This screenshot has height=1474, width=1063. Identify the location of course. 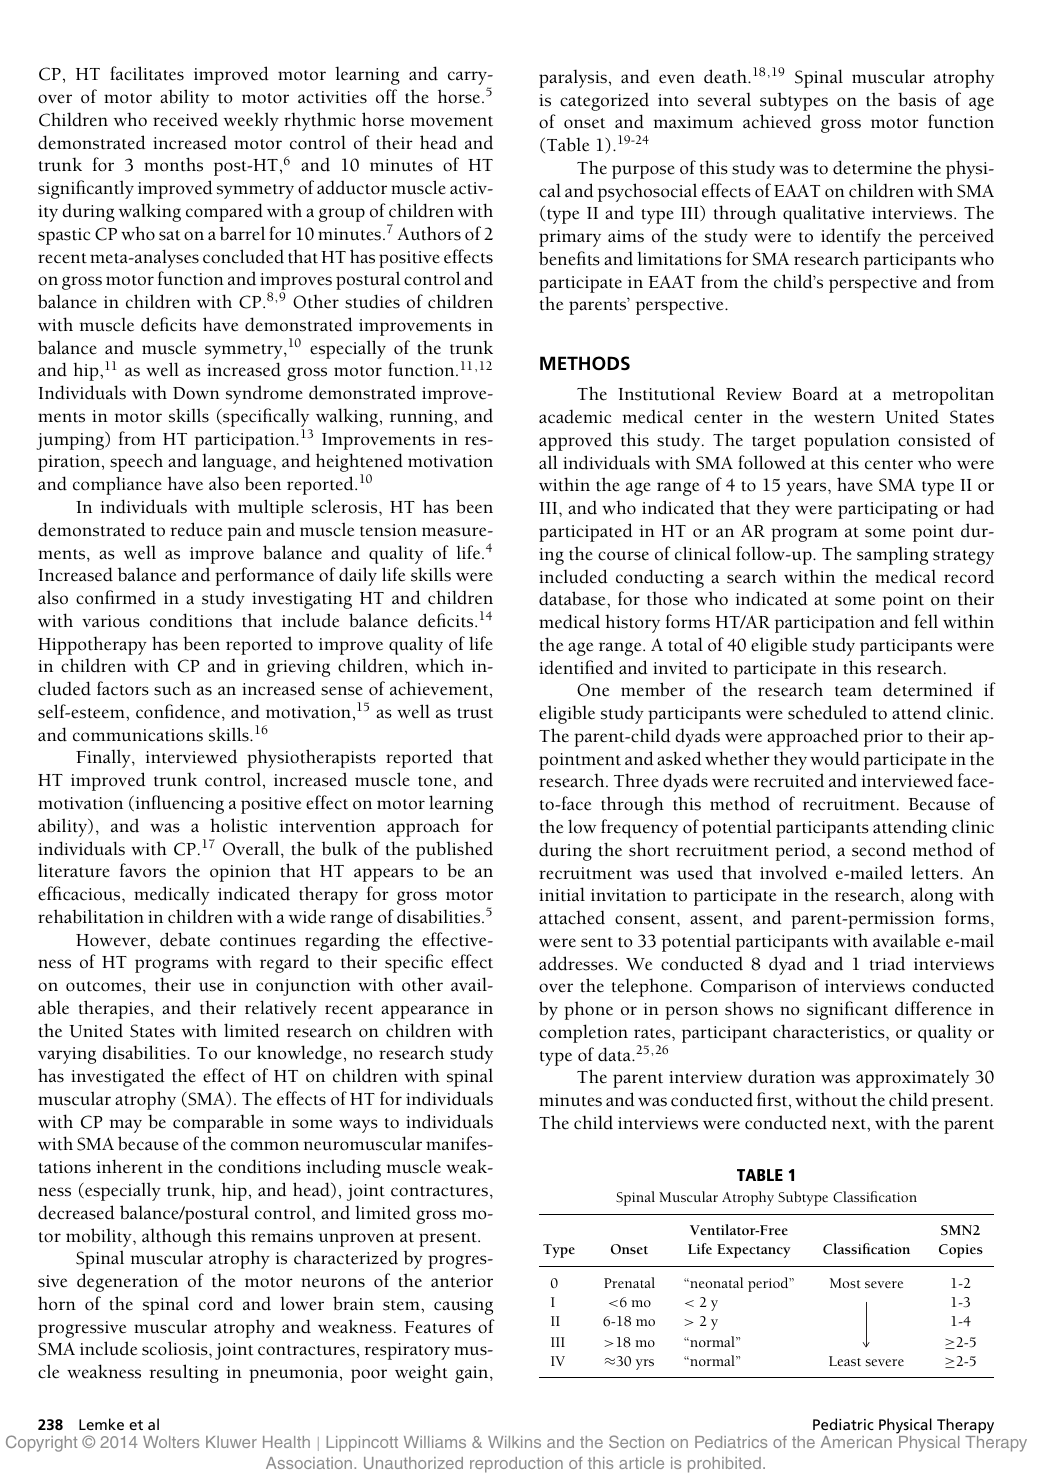
(623, 556).
